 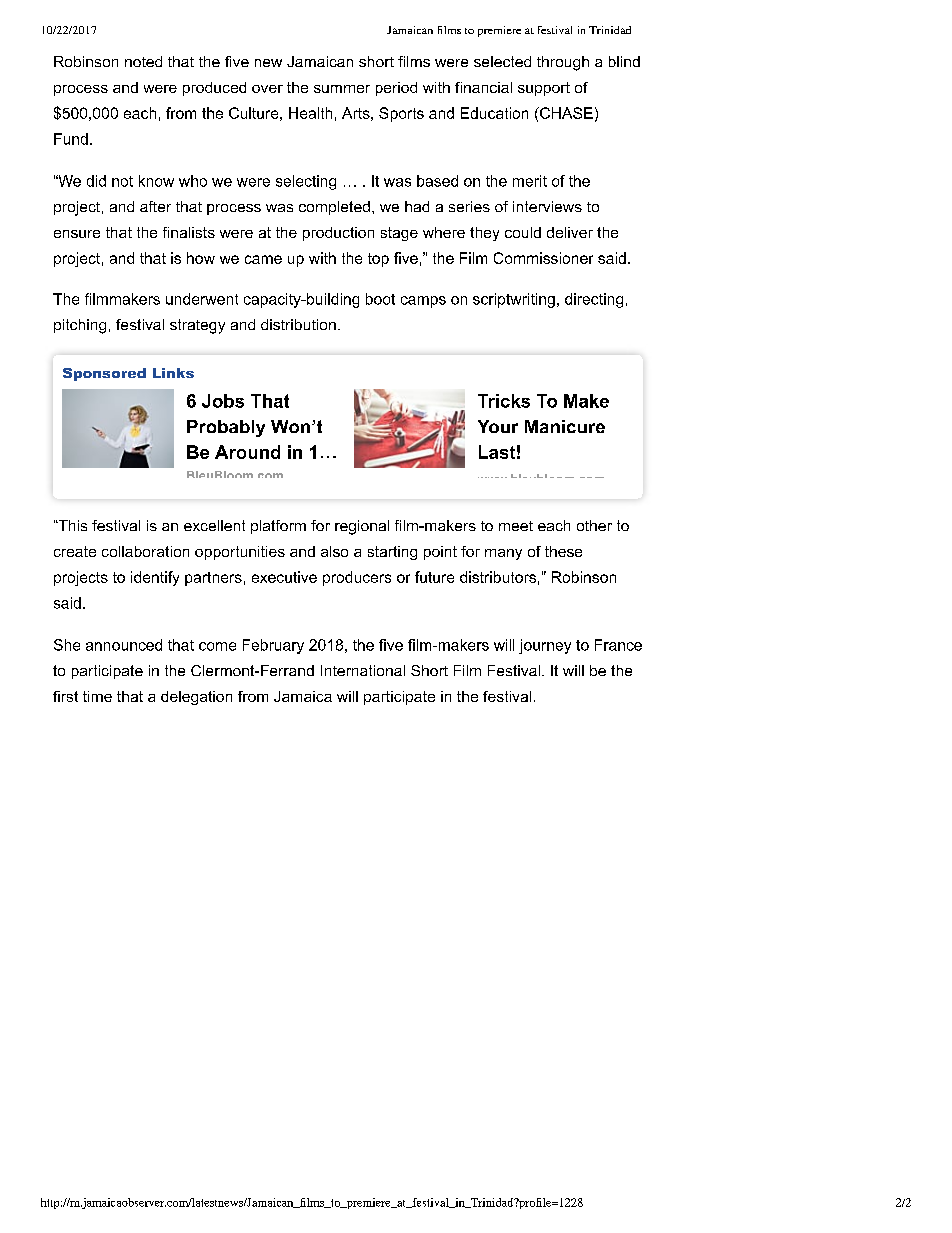 I want to click on underwent, so click(x=202, y=299).
